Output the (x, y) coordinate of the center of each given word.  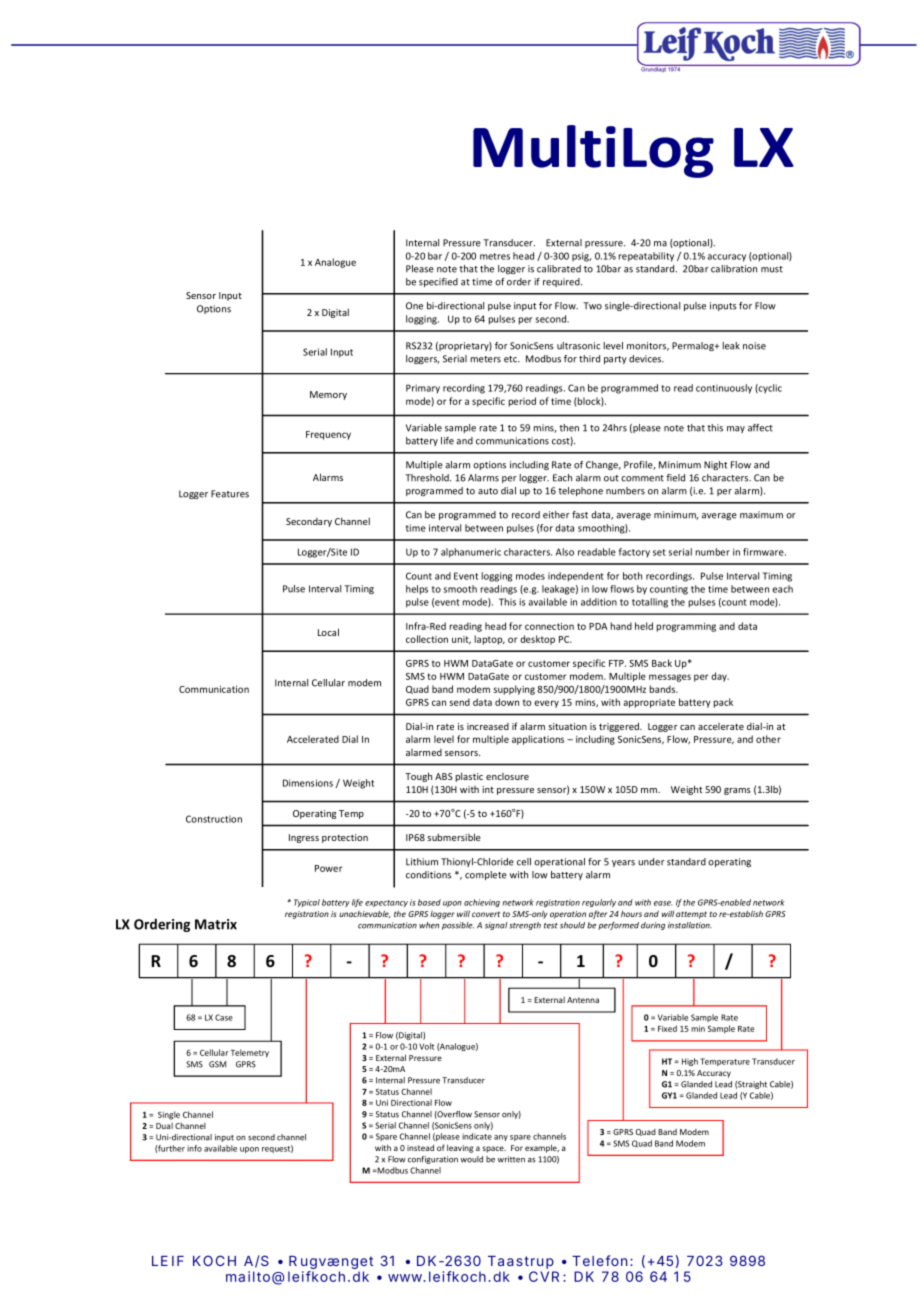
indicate (477, 1136)
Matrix (216, 924)
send (460, 702)
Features (230, 494)
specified (438, 282)
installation (690, 925)
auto (488, 491)
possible (458, 926)
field (675, 478)
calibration (734, 269)
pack (723, 703)
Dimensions (308, 783)
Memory (328, 395)
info (194, 1148)
